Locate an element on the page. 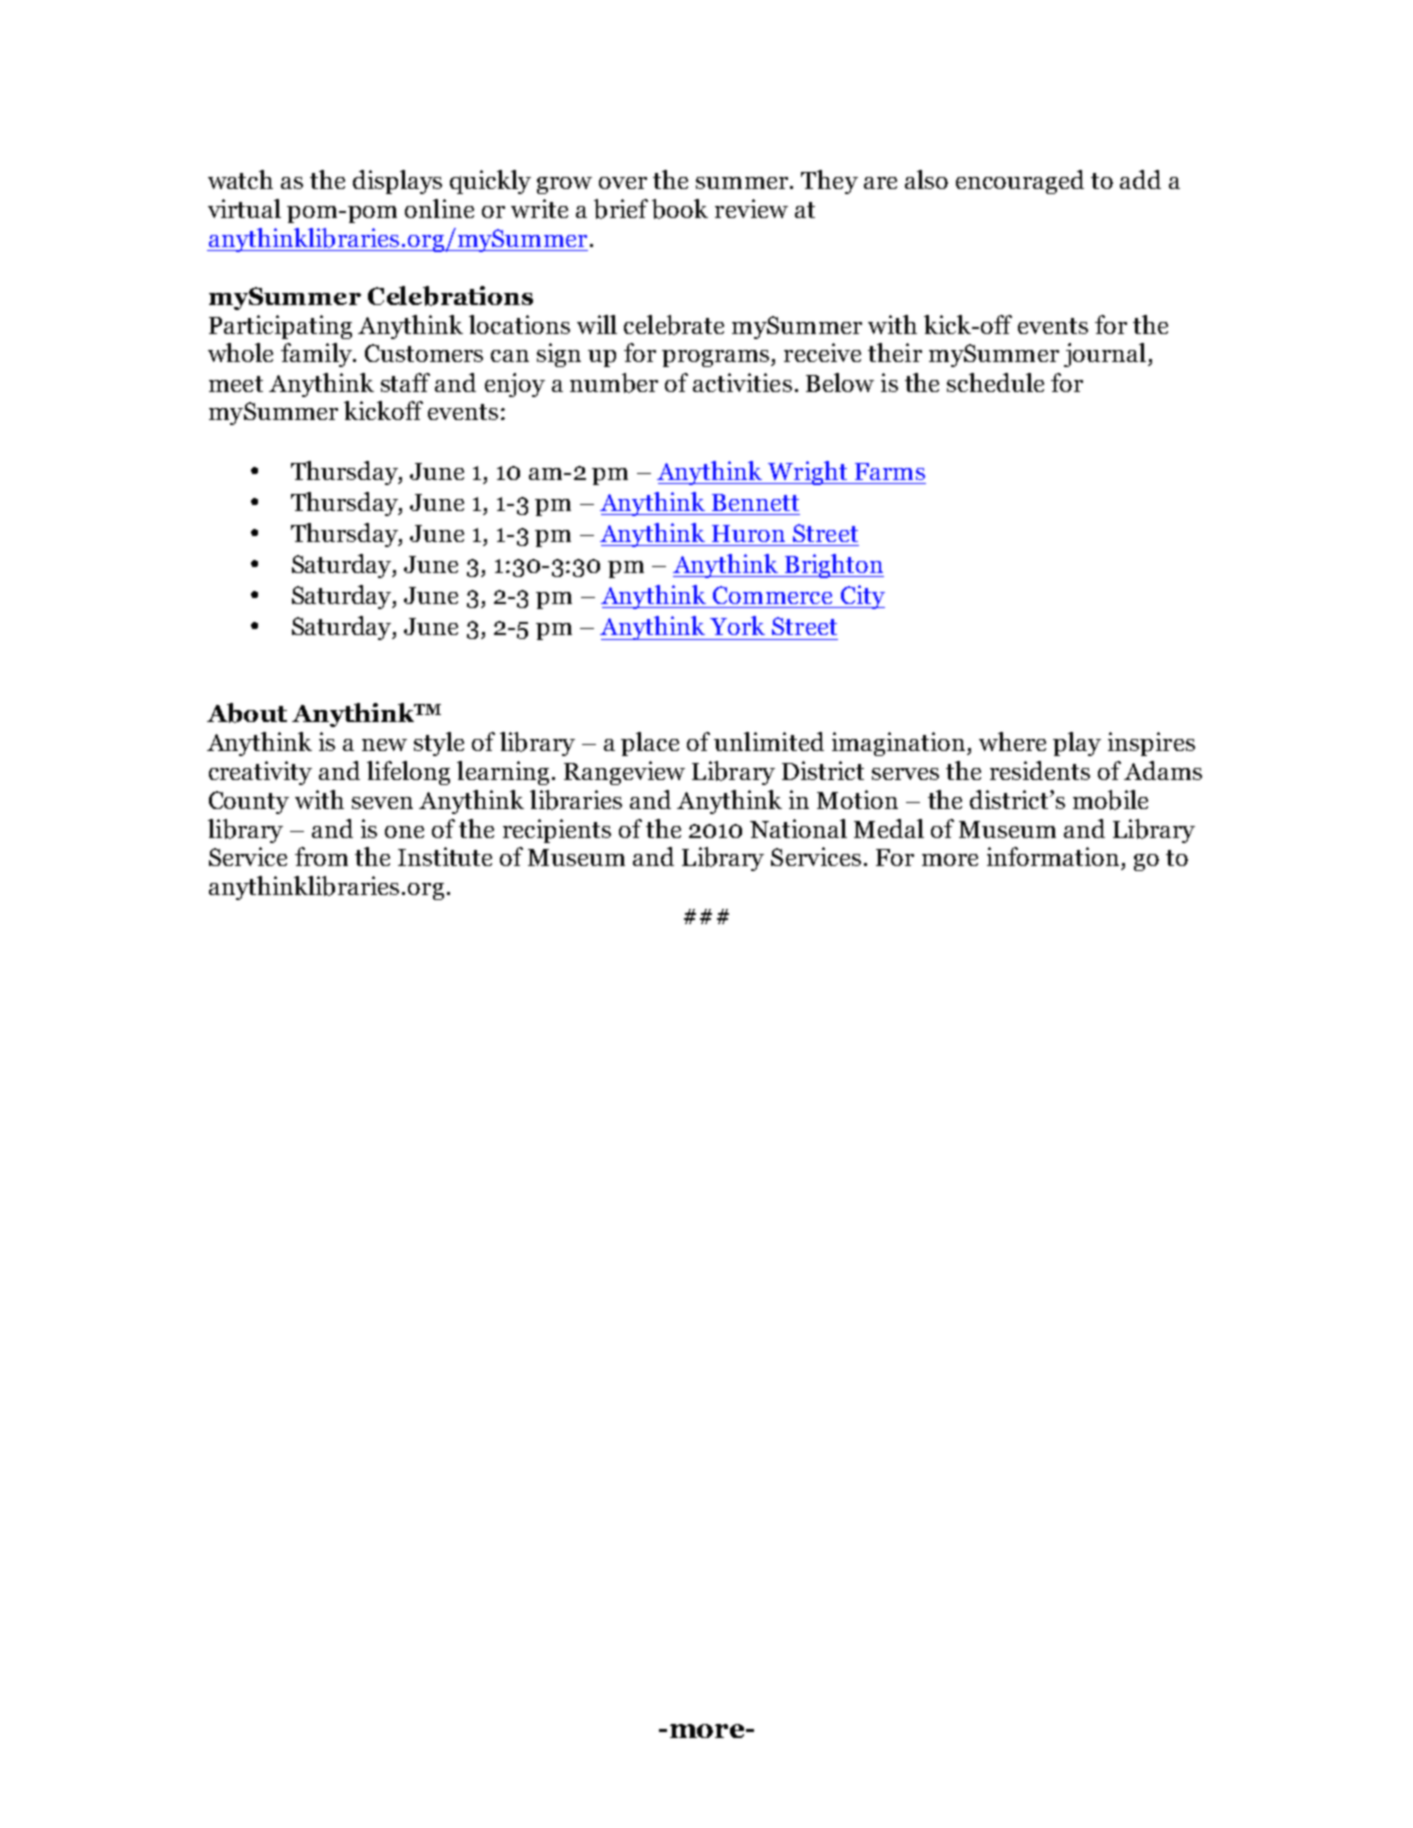 Image resolution: width=1413 pixels, height=1828 pixels. City is located at coordinates (861, 597).
